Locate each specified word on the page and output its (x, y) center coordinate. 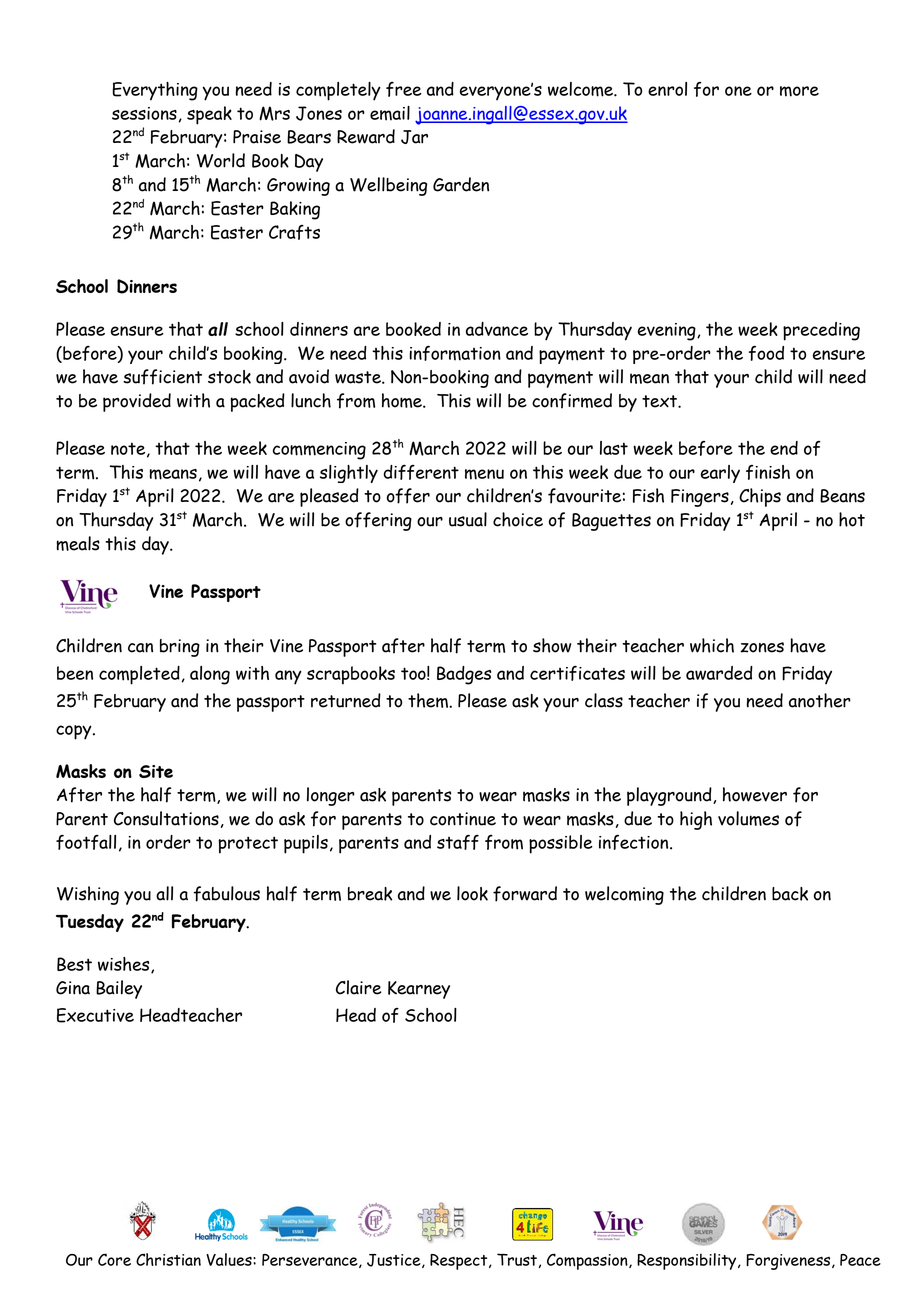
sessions (144, 113)
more (799, 91)
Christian (168, 1259)
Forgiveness (789, 1262)
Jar (414, 137)
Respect (460, 1262)
